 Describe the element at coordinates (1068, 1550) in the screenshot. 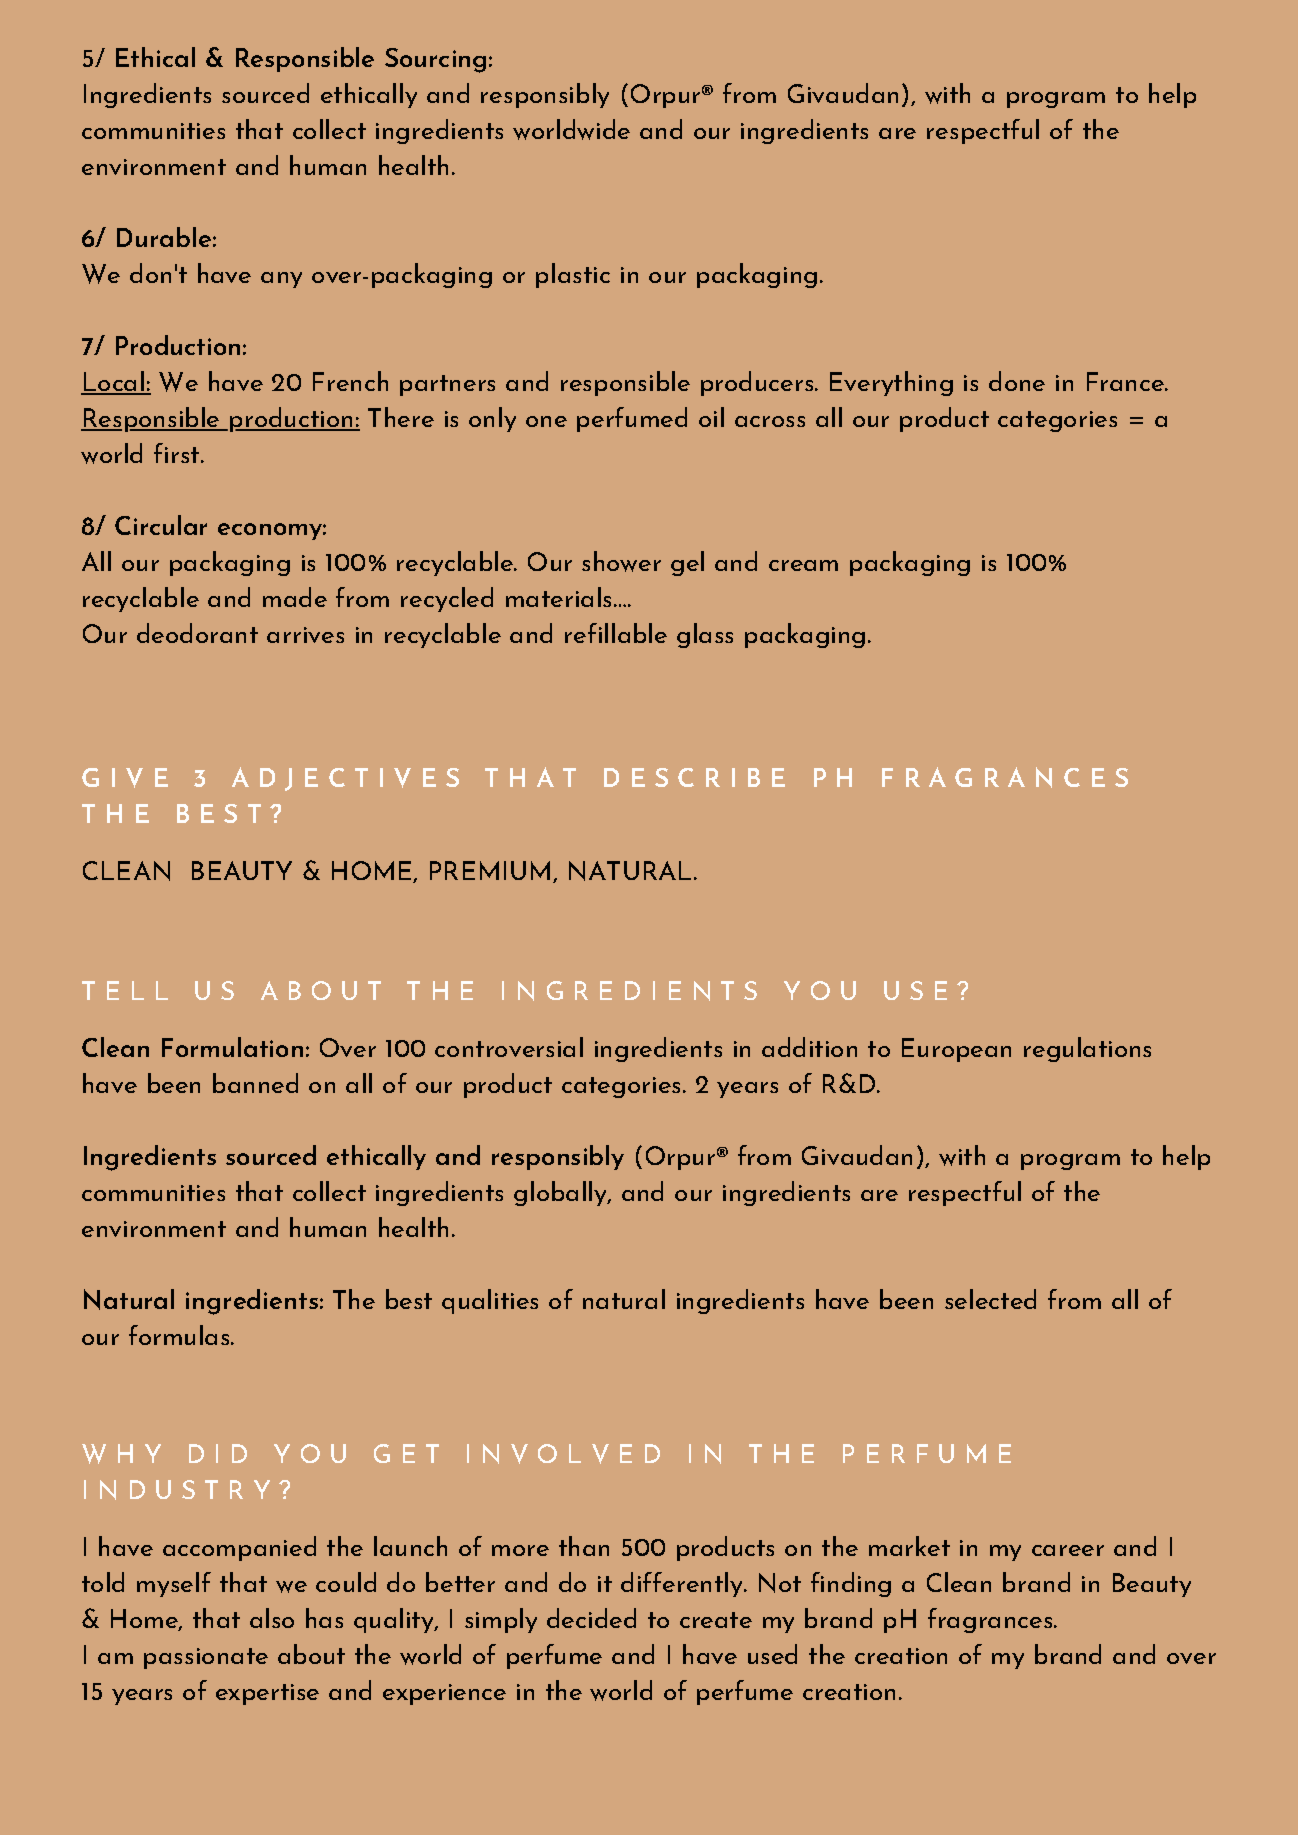

I see `career` at that location.
